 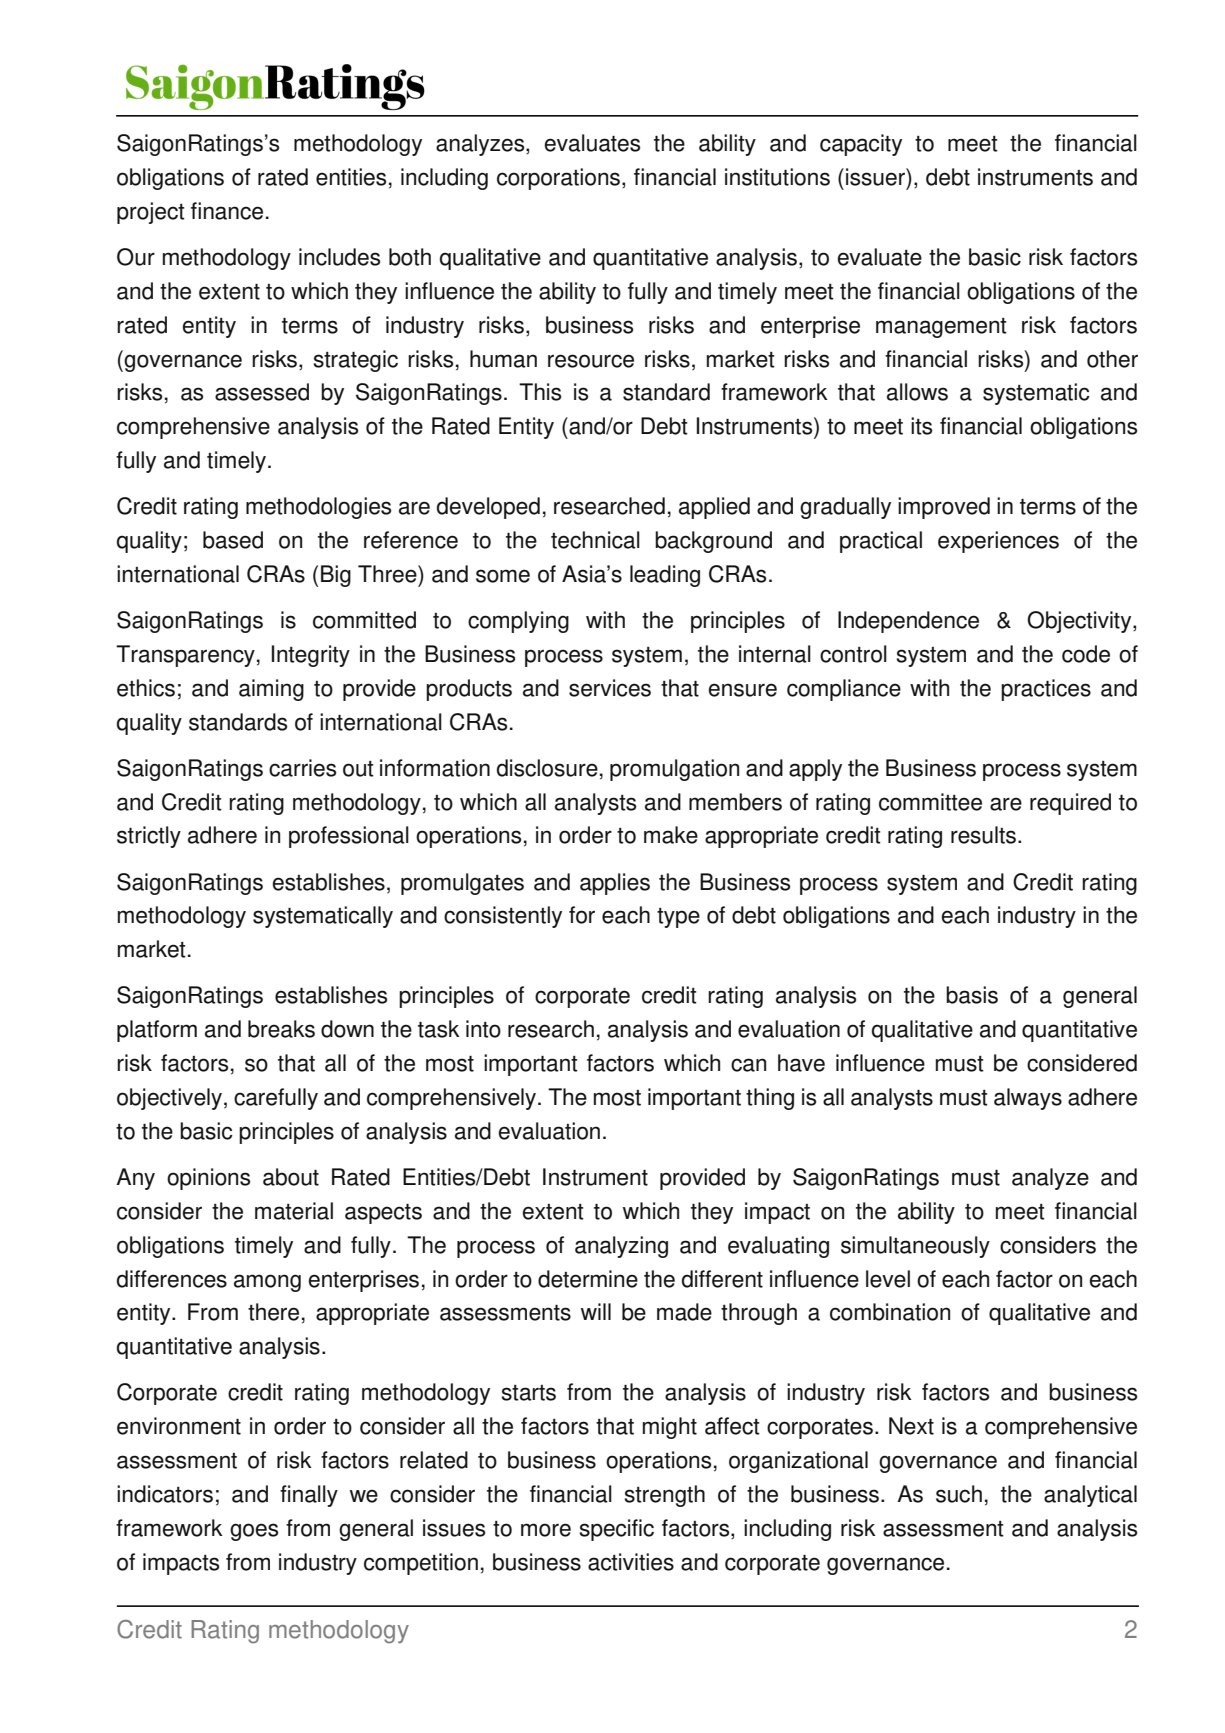 I want to click on capacity, so click(x=861, y=145).
